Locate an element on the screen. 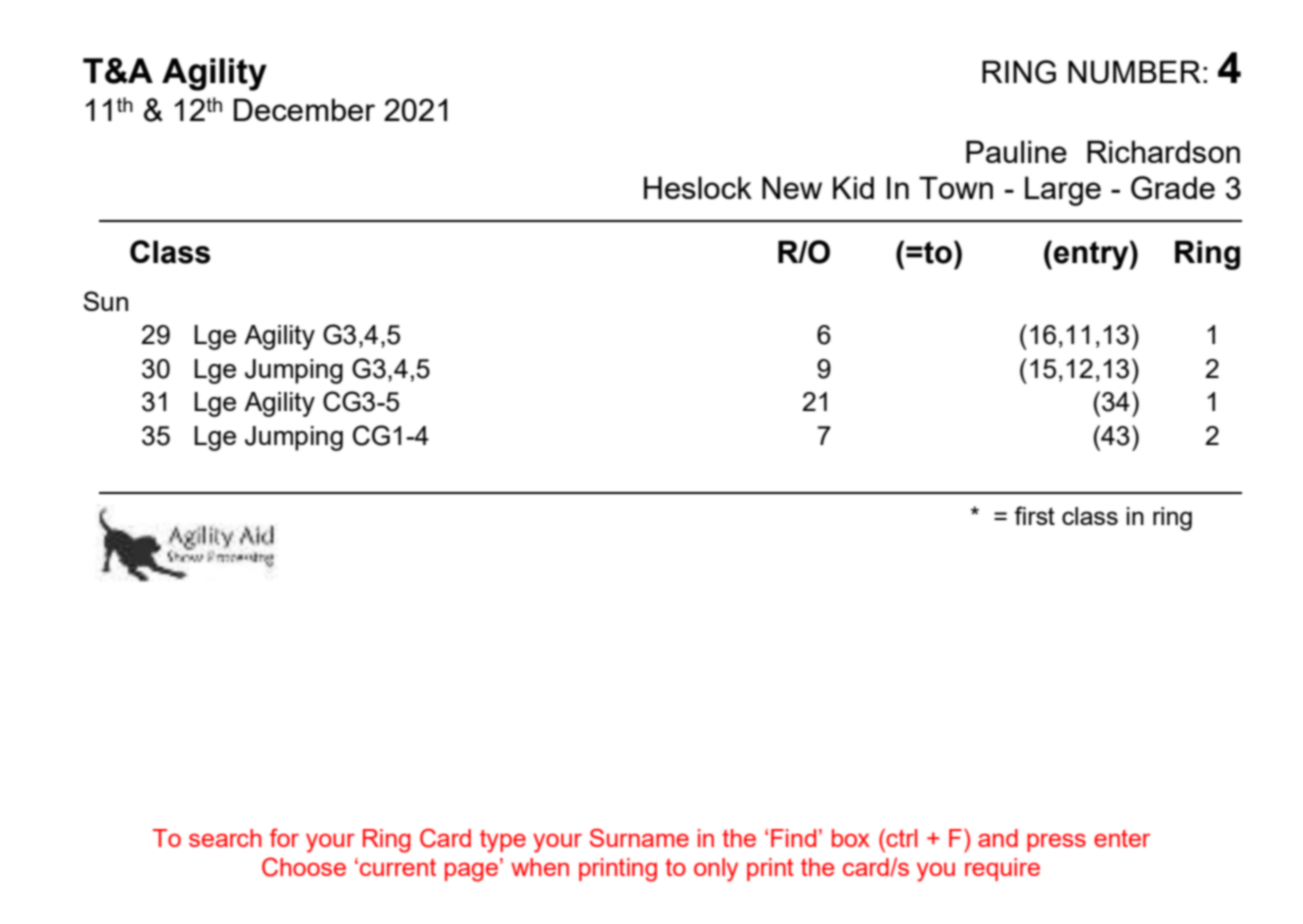  Large is located at coordinates (1063, 191).
